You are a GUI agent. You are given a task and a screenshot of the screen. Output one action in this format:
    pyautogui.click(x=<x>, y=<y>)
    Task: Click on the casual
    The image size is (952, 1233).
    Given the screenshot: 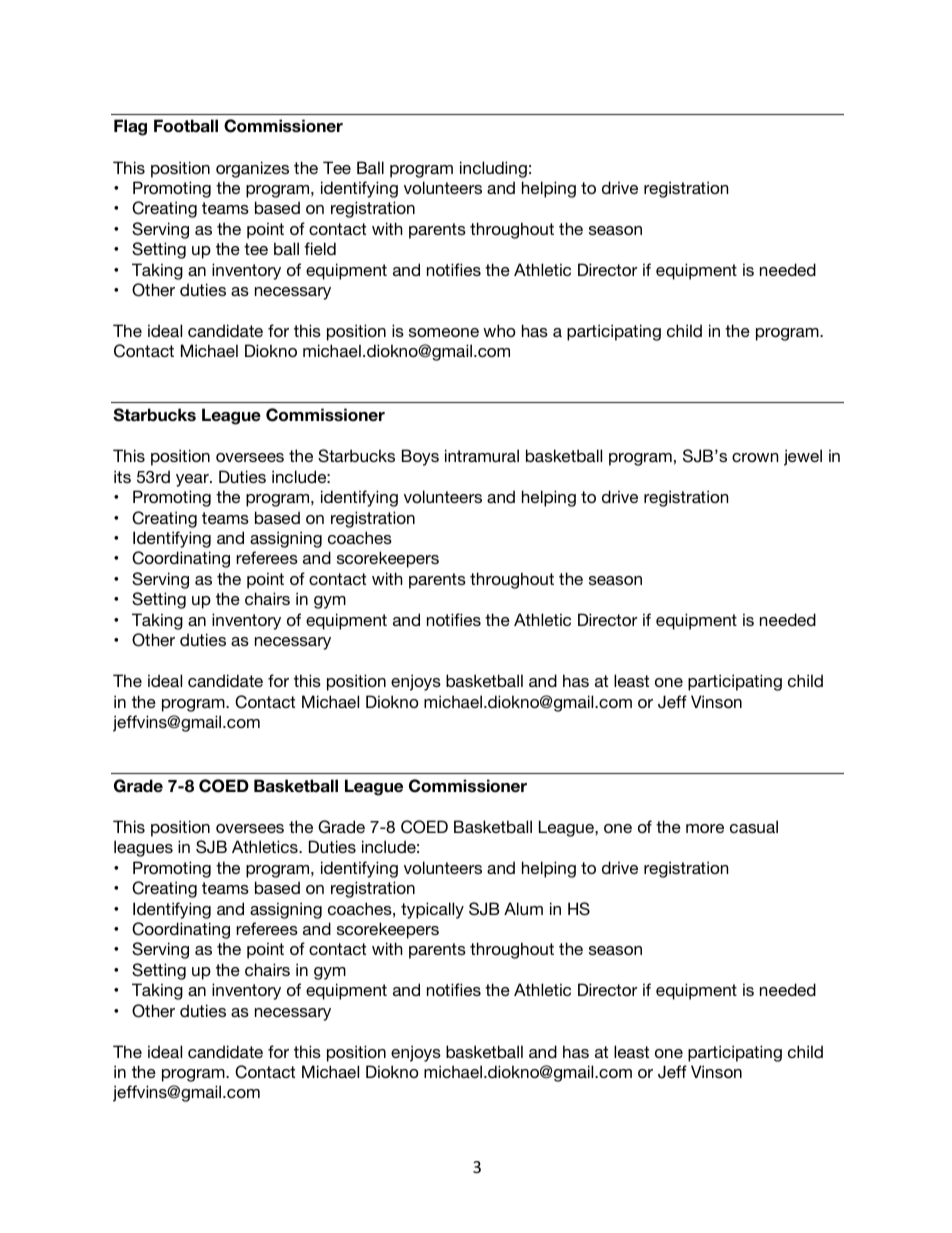 What is the action you would take?
    pyautogui.click(x=754, y=826)
